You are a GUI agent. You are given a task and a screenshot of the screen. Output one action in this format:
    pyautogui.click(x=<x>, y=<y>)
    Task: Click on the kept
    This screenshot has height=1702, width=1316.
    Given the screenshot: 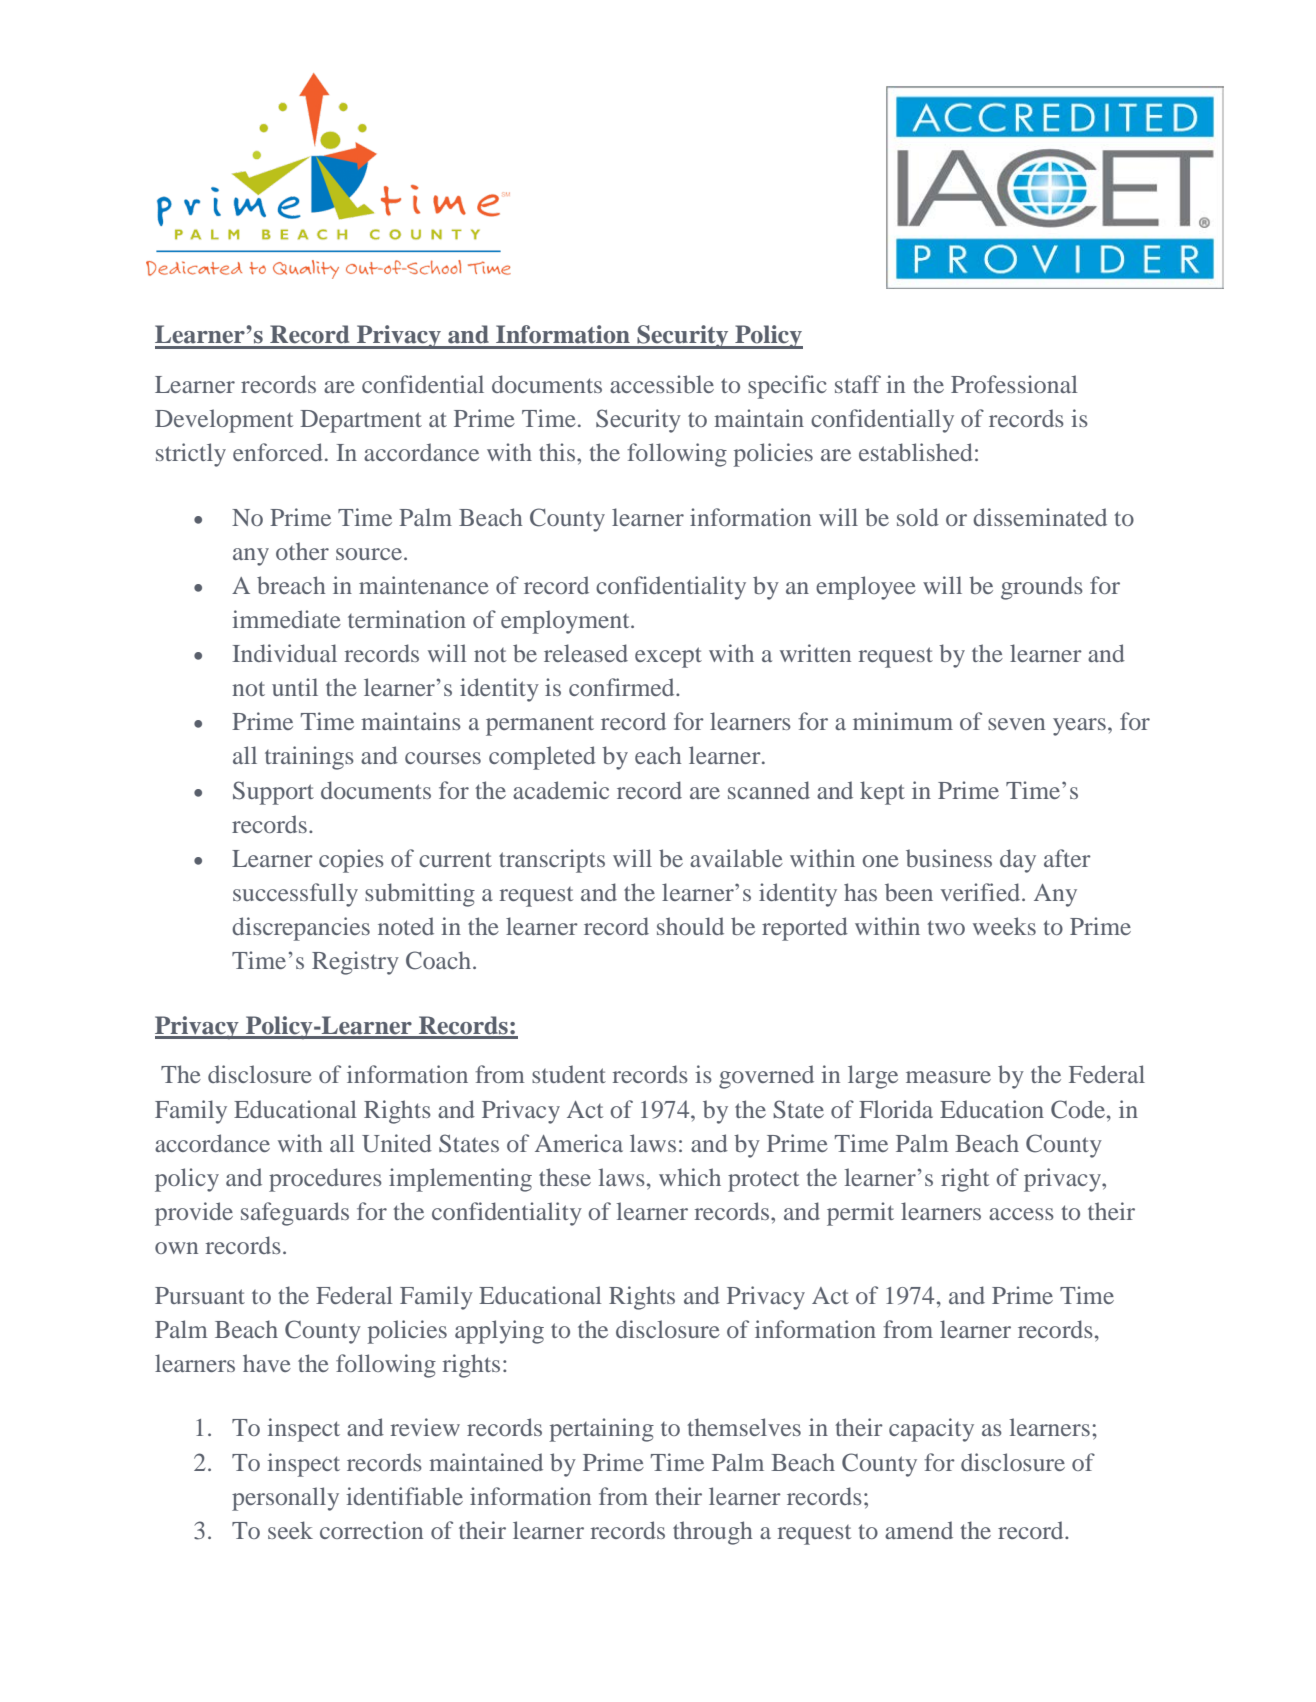 What is the action you would take?
    pyautogui.click(x=882, y=793)
